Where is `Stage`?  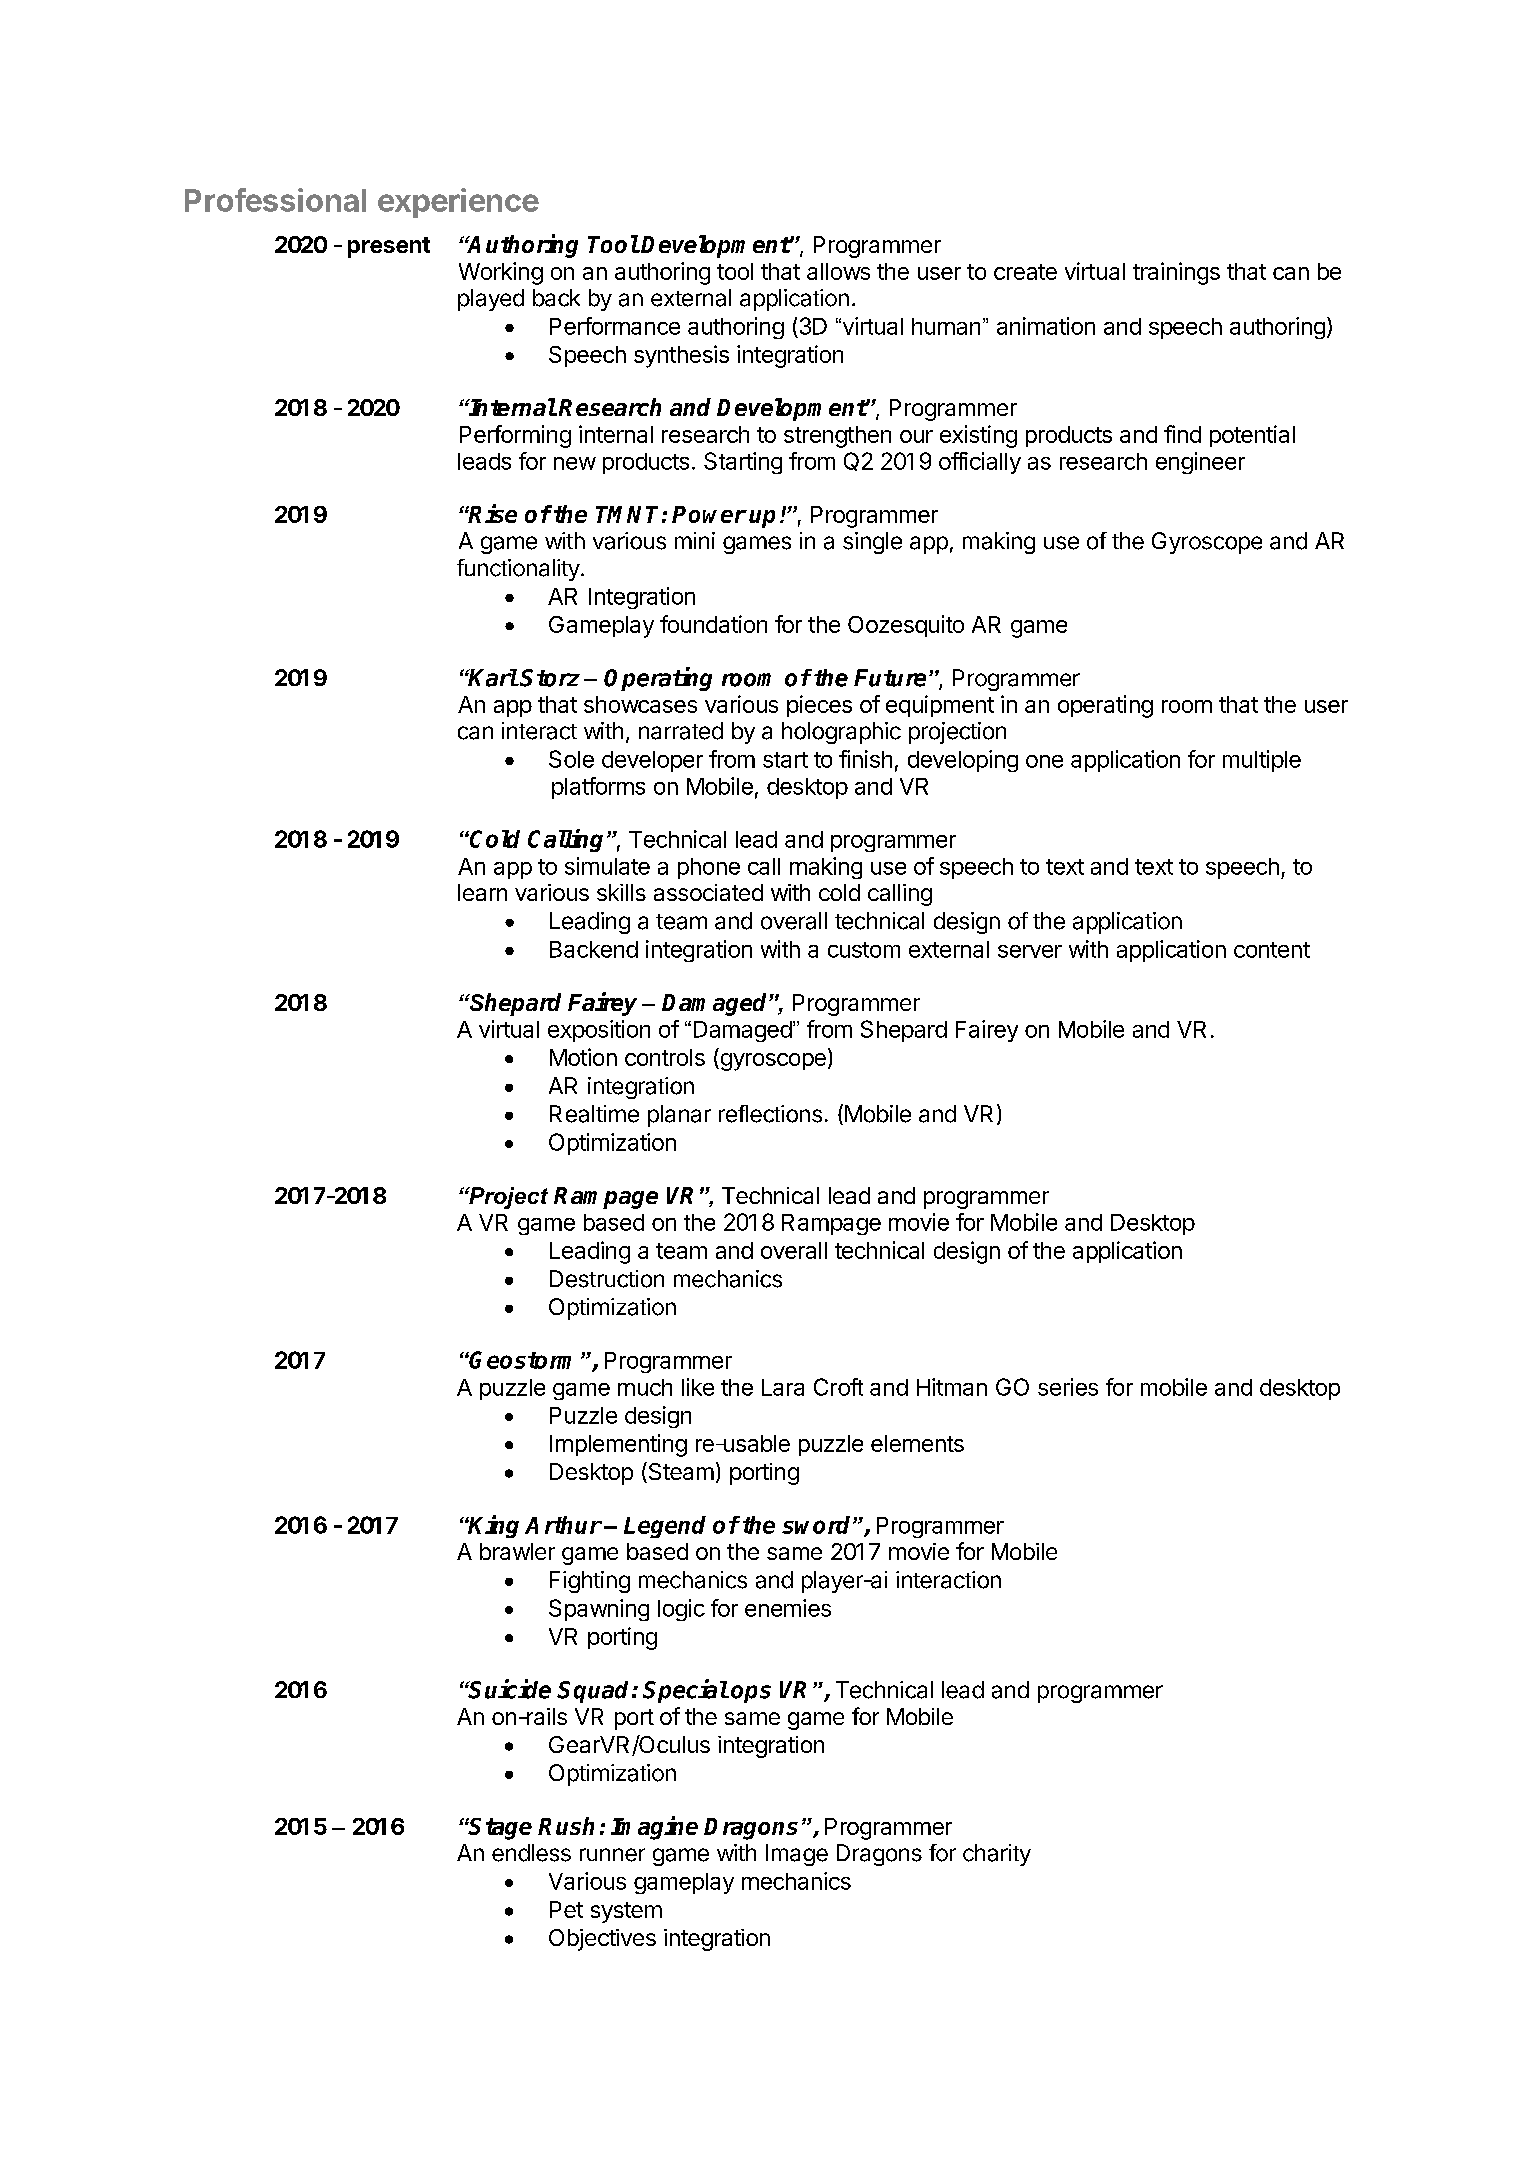
Stage is located at coordinates (500, 1829).
